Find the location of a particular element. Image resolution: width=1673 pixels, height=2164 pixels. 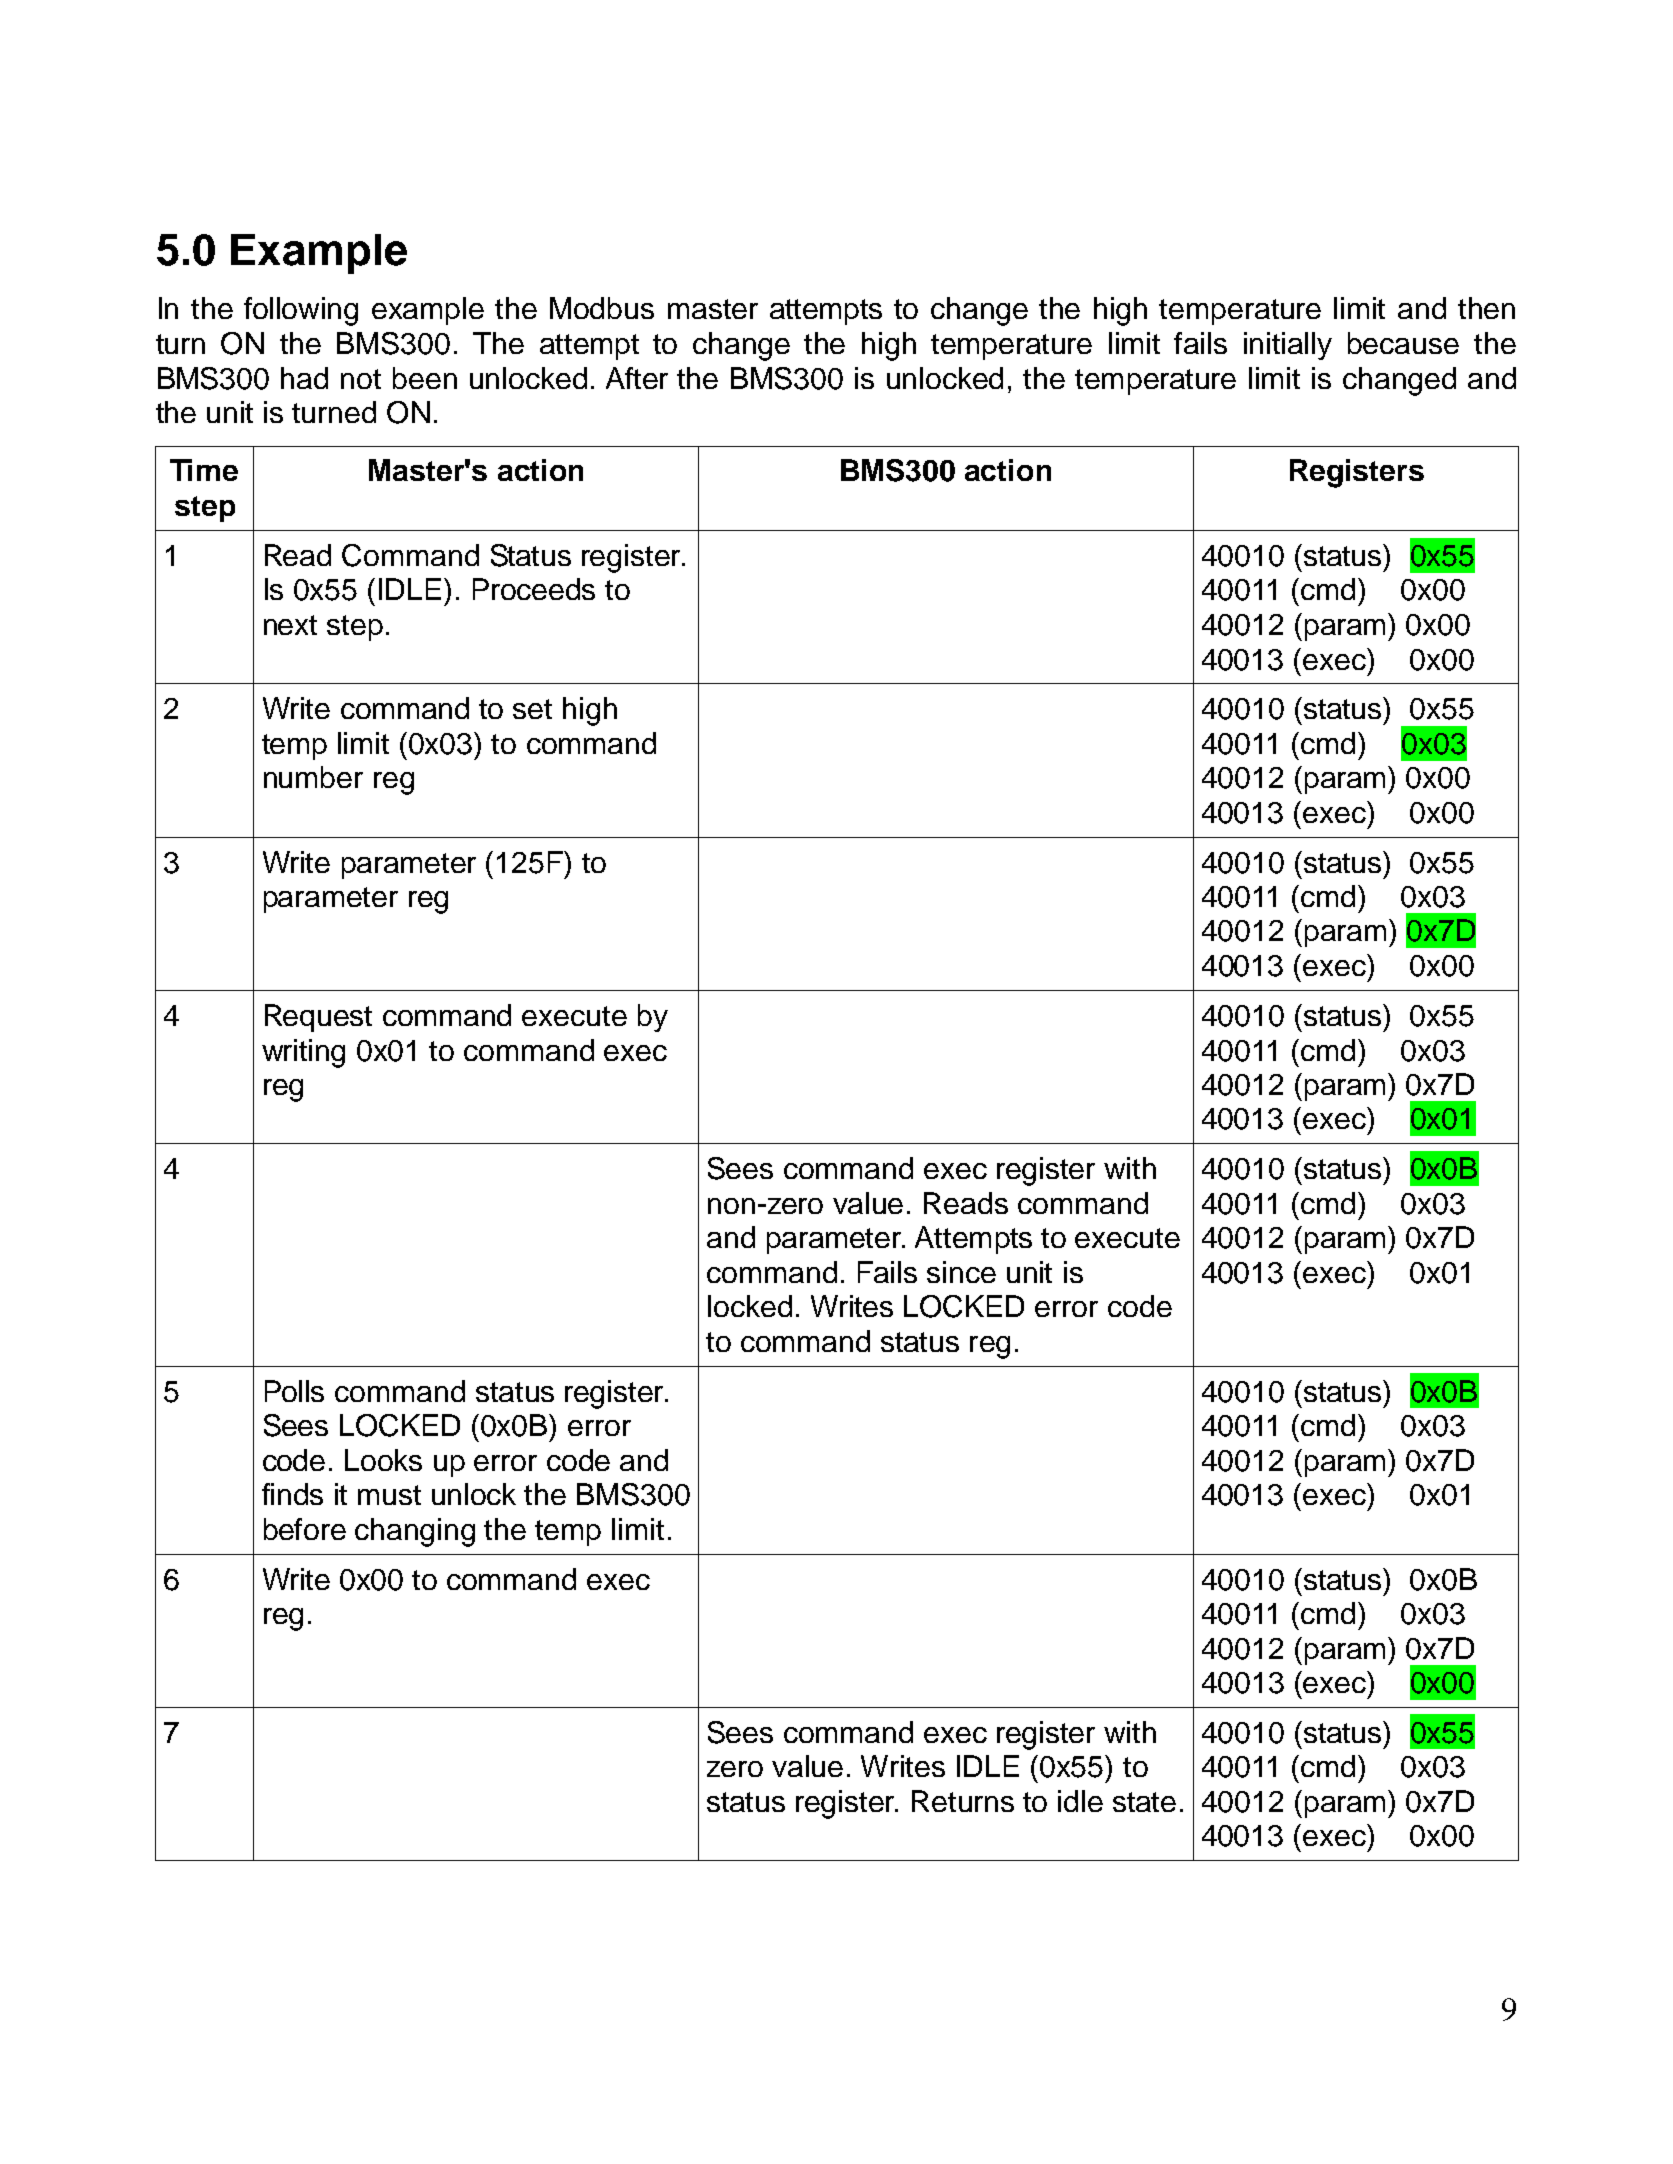

number is located at coordinates (313, 777).
